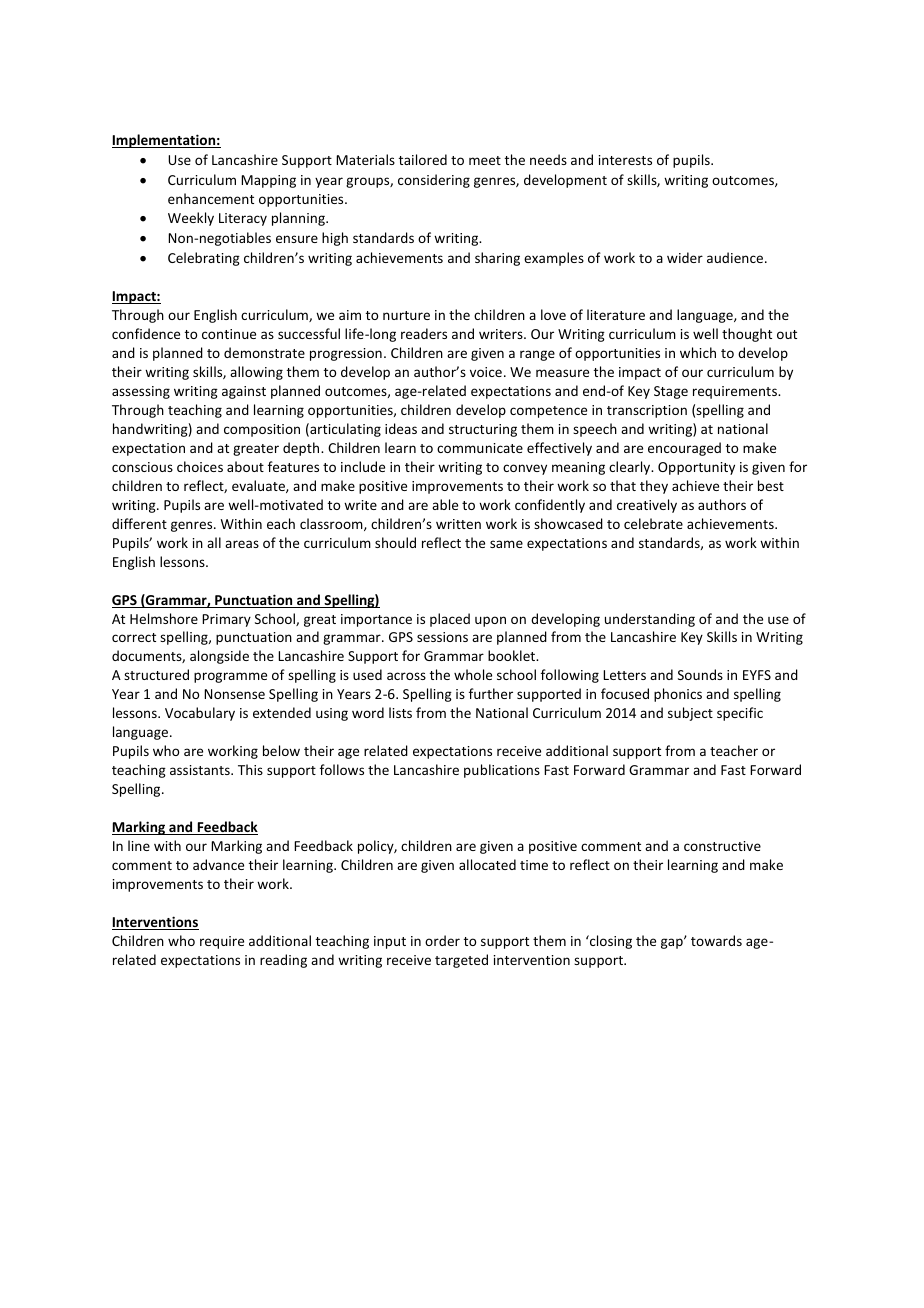  Describe the element at coordinates (434, 181) in the image. I see `considering` at that location.
